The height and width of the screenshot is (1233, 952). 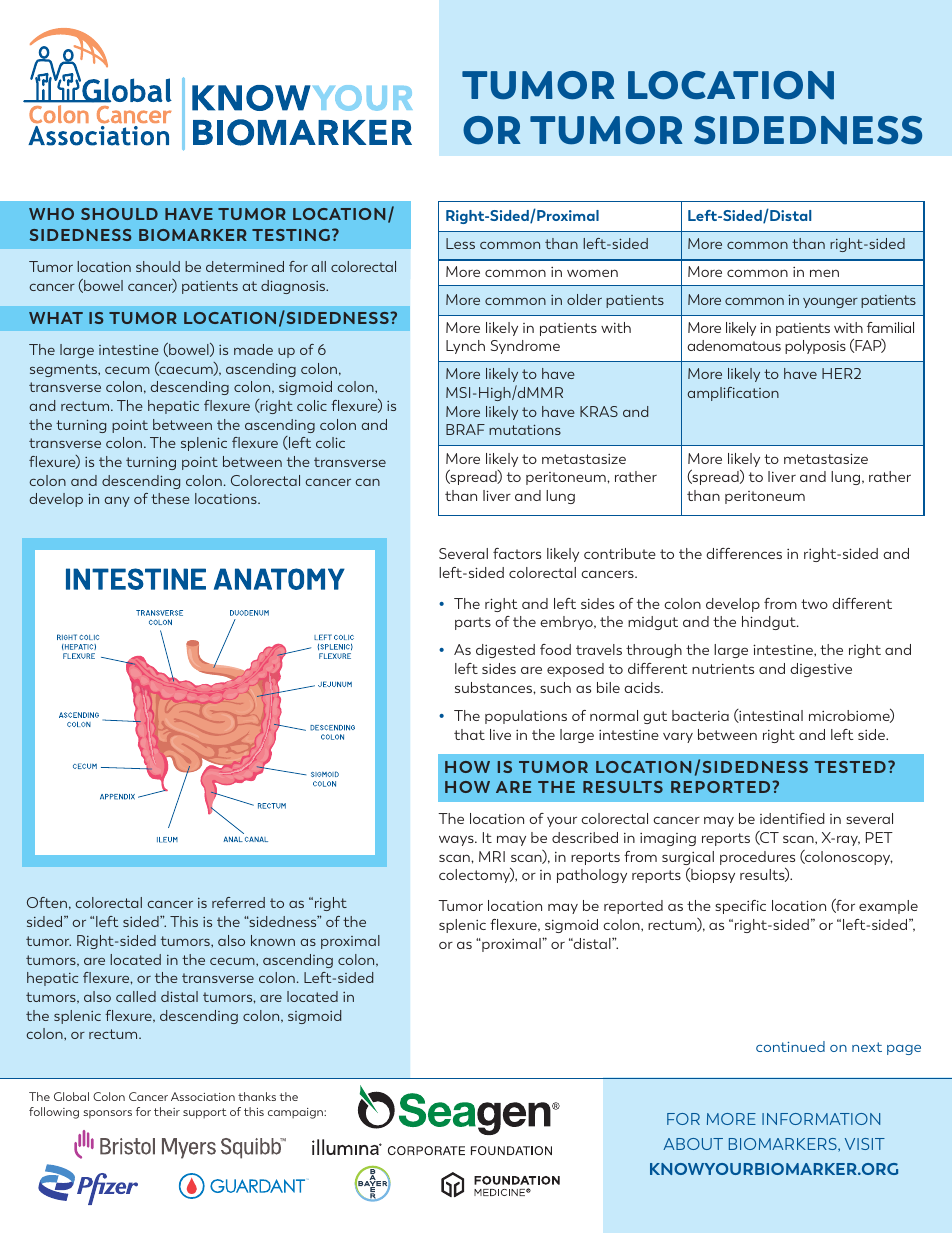 I want to click on digested, so click(x=505, y=651).
